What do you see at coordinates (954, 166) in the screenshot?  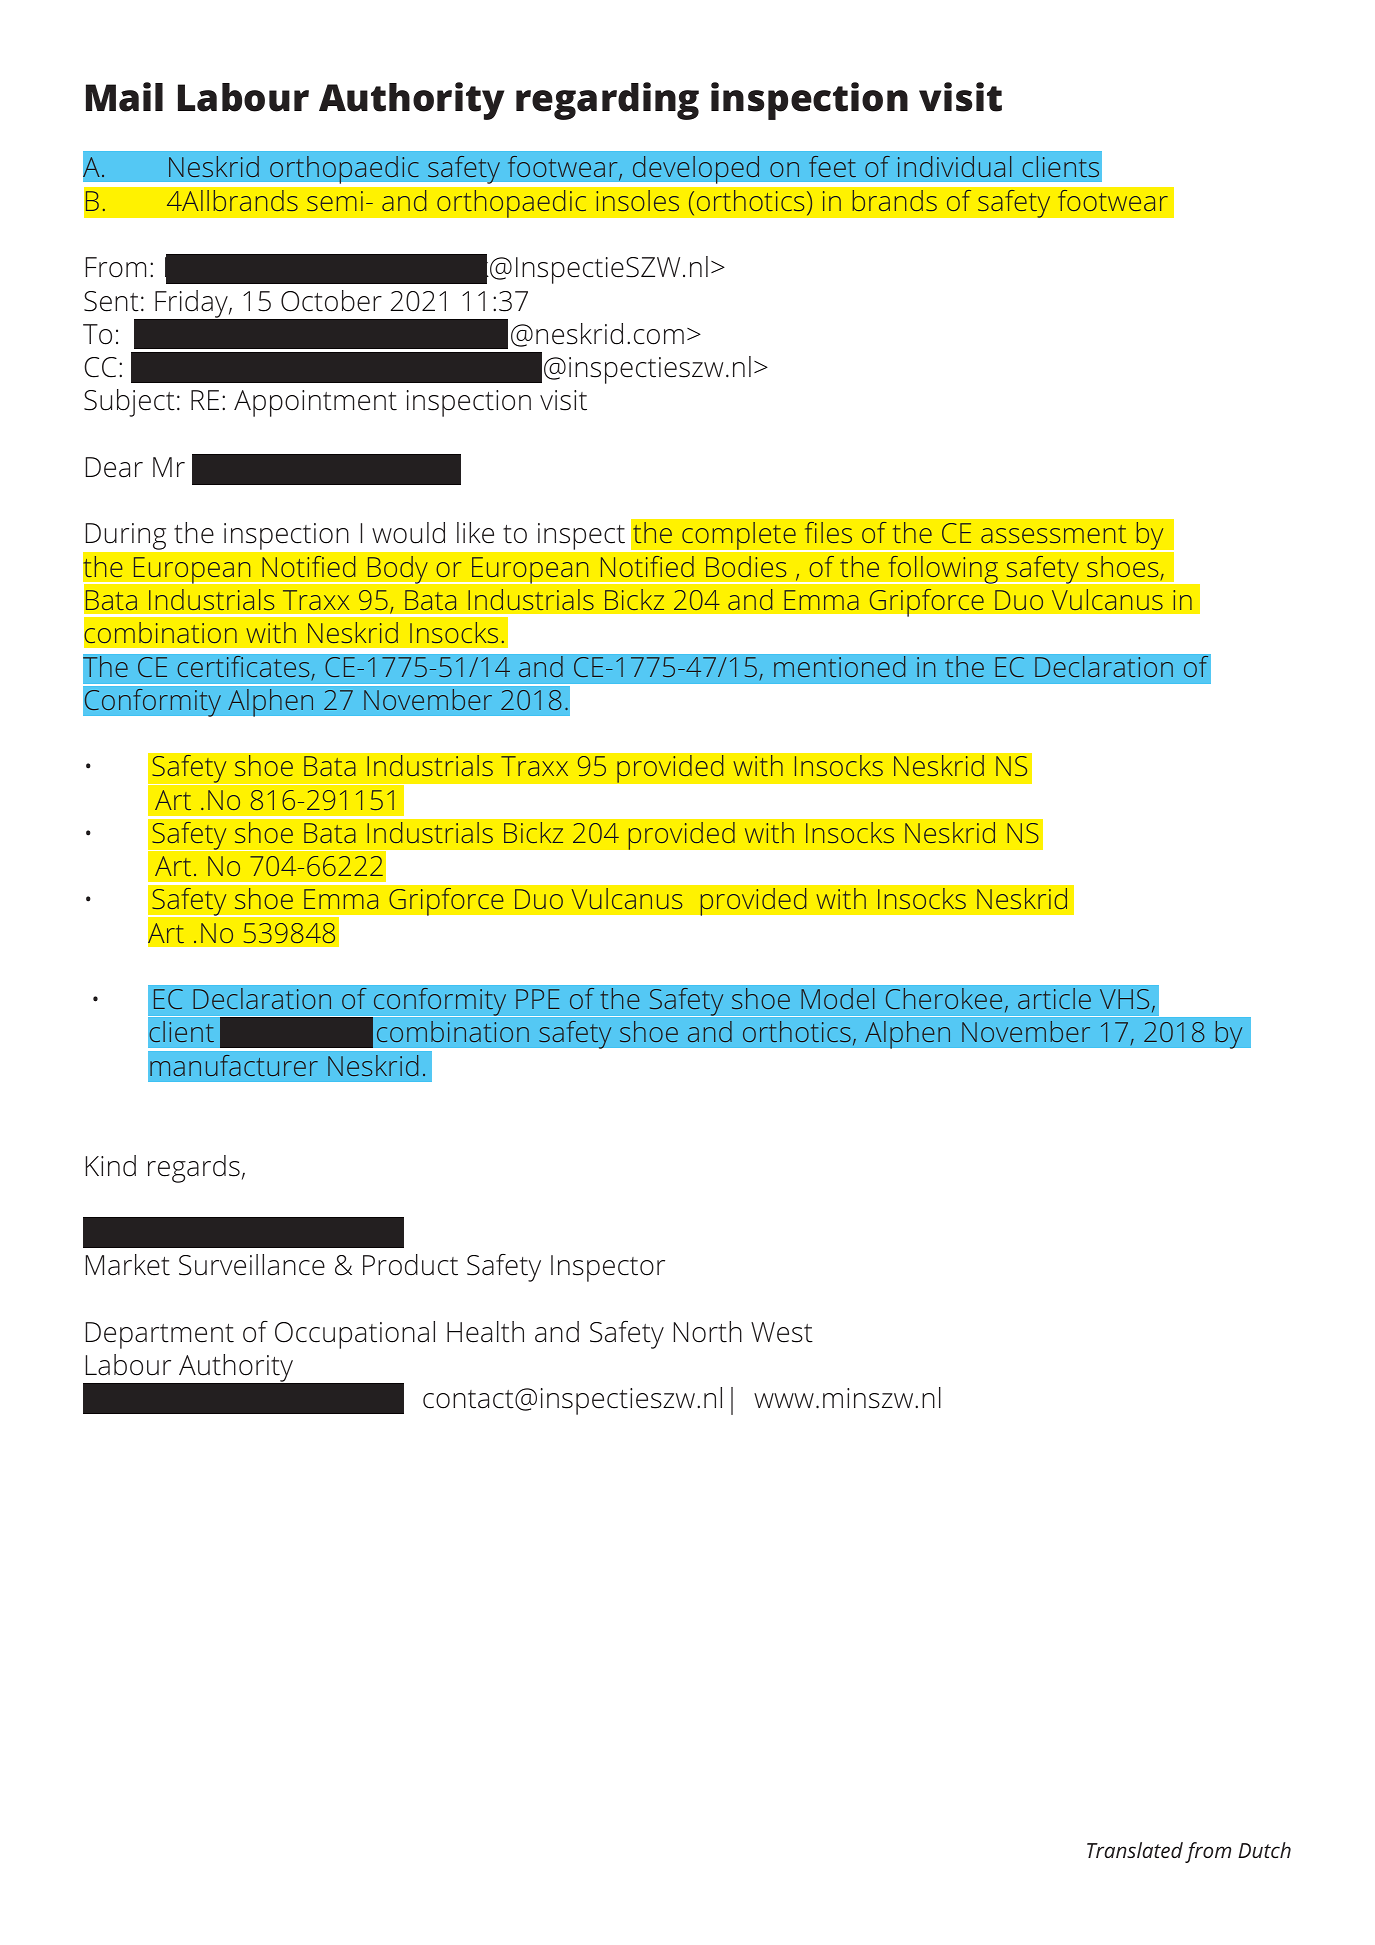 I see `individual` at bounding box center [954, 166].
